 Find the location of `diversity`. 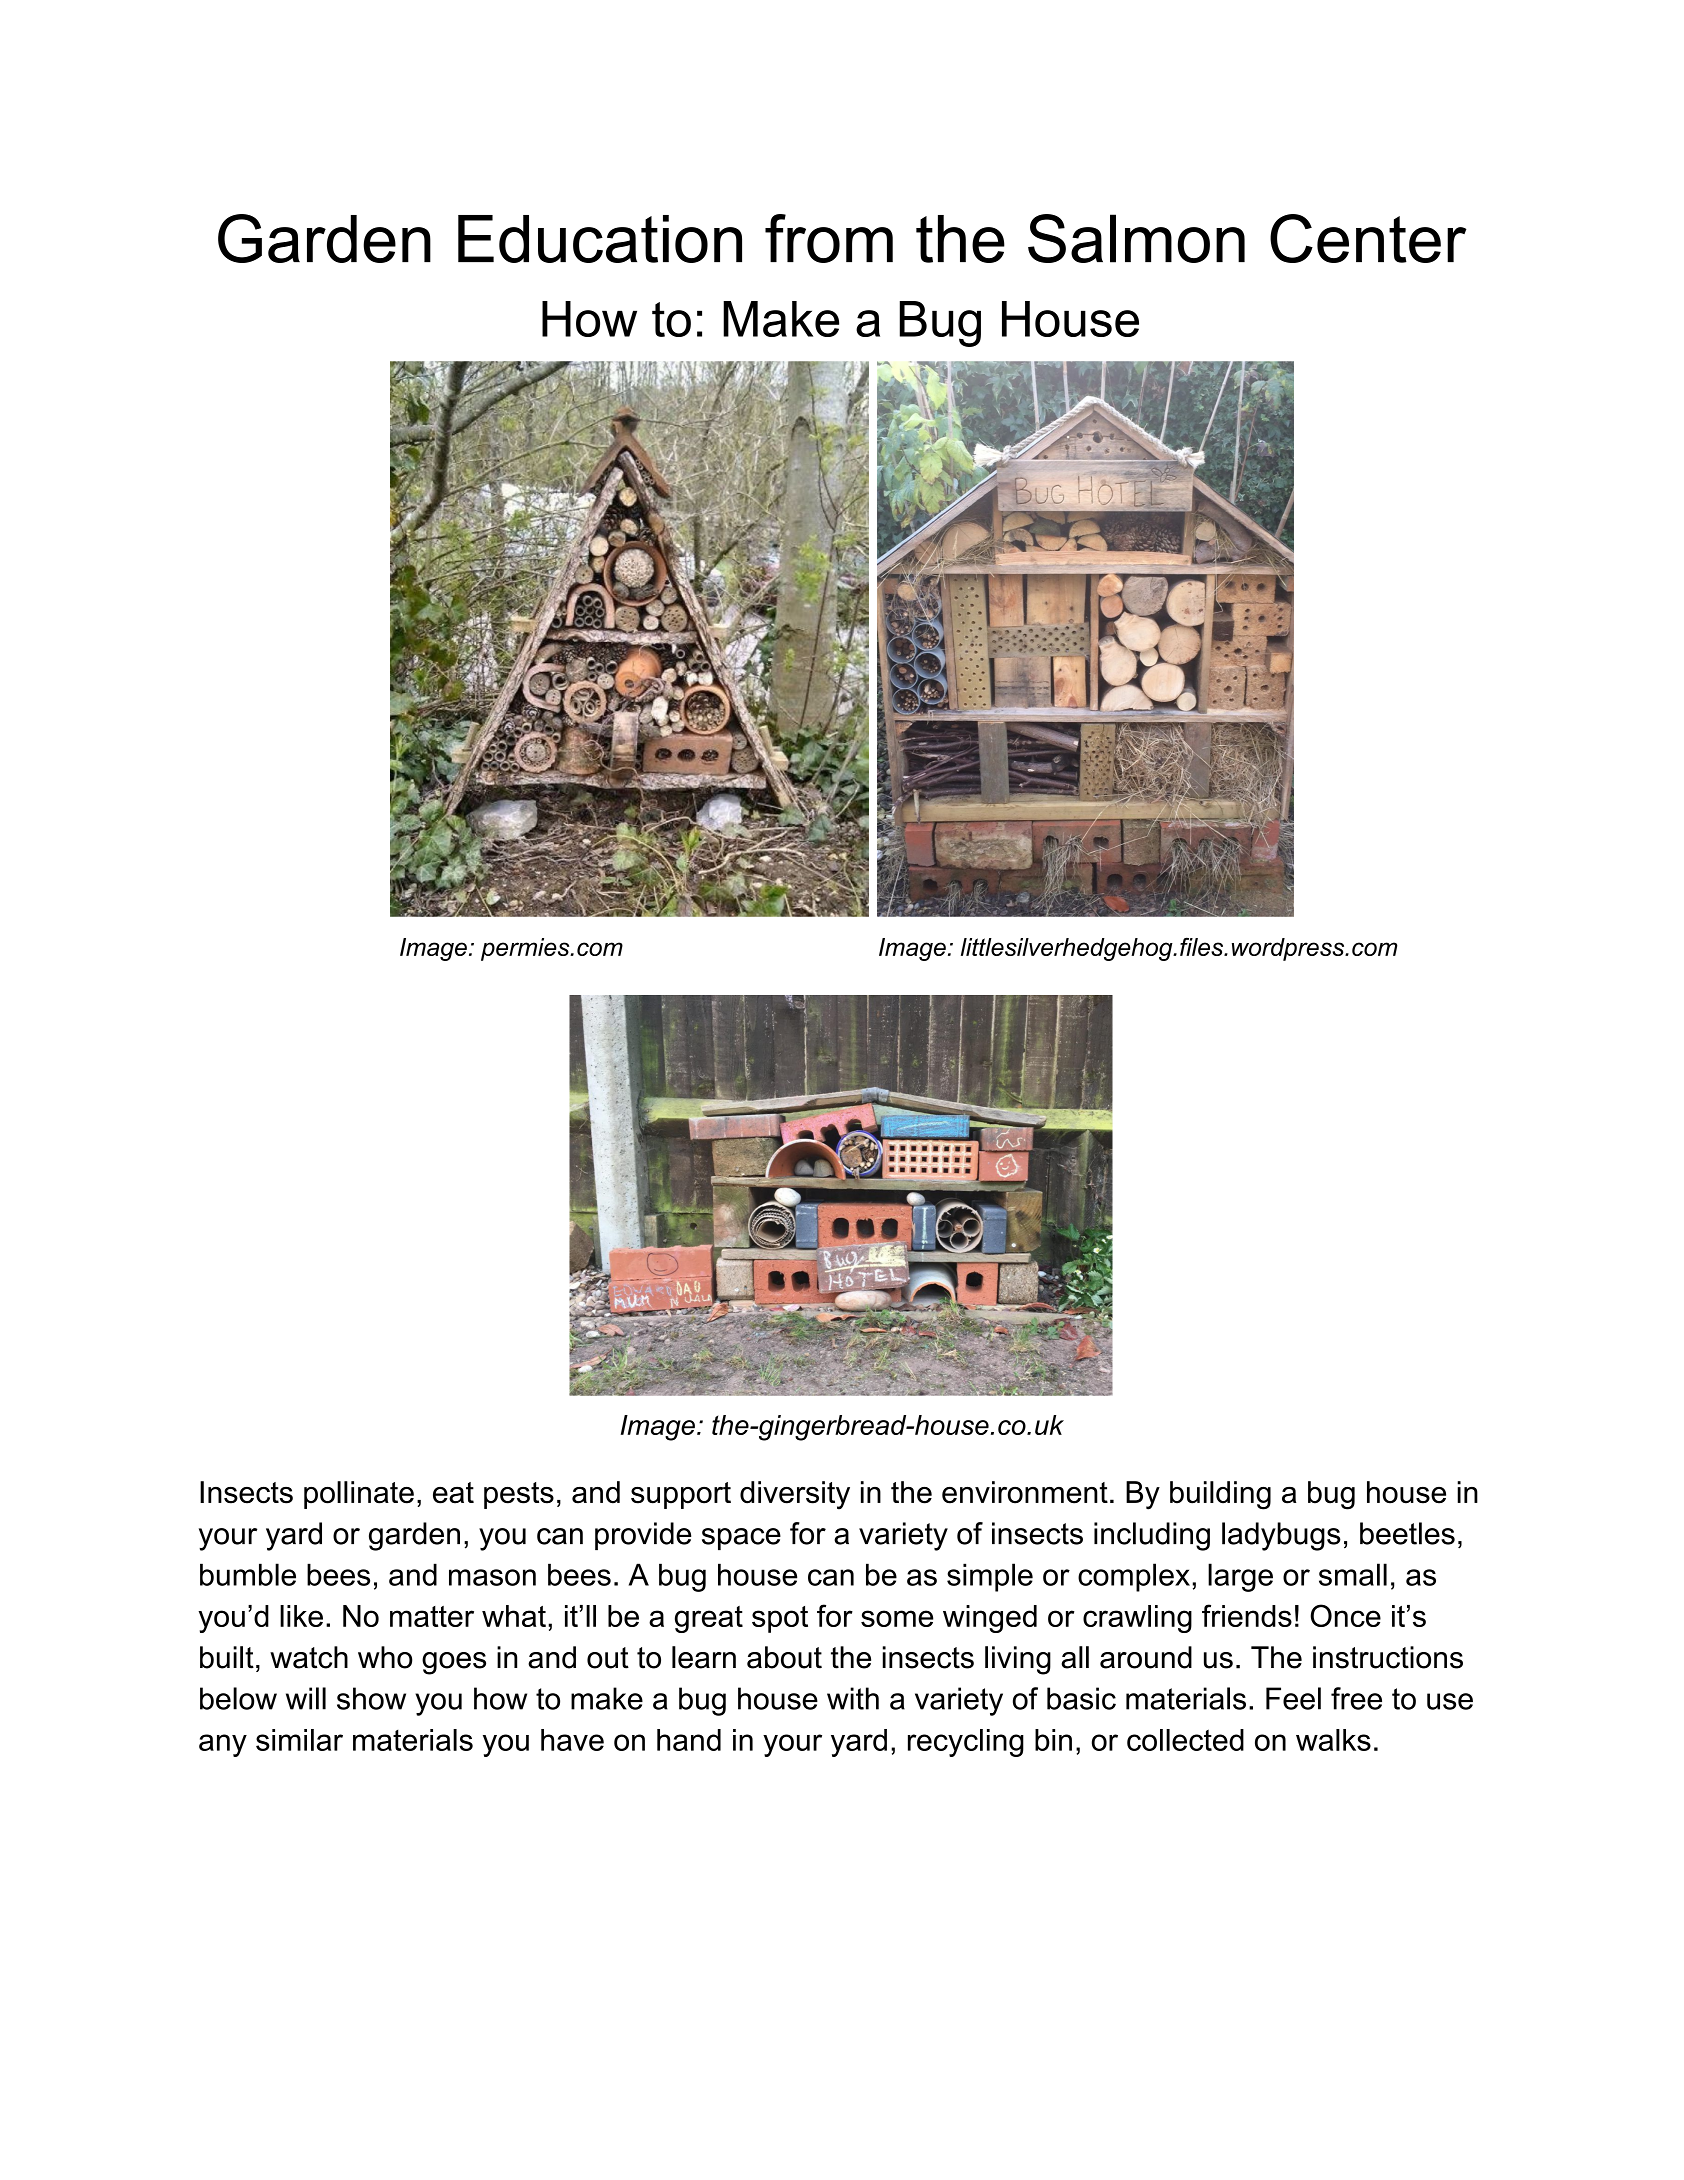

diversity is located at coordinates (795, 1495).
